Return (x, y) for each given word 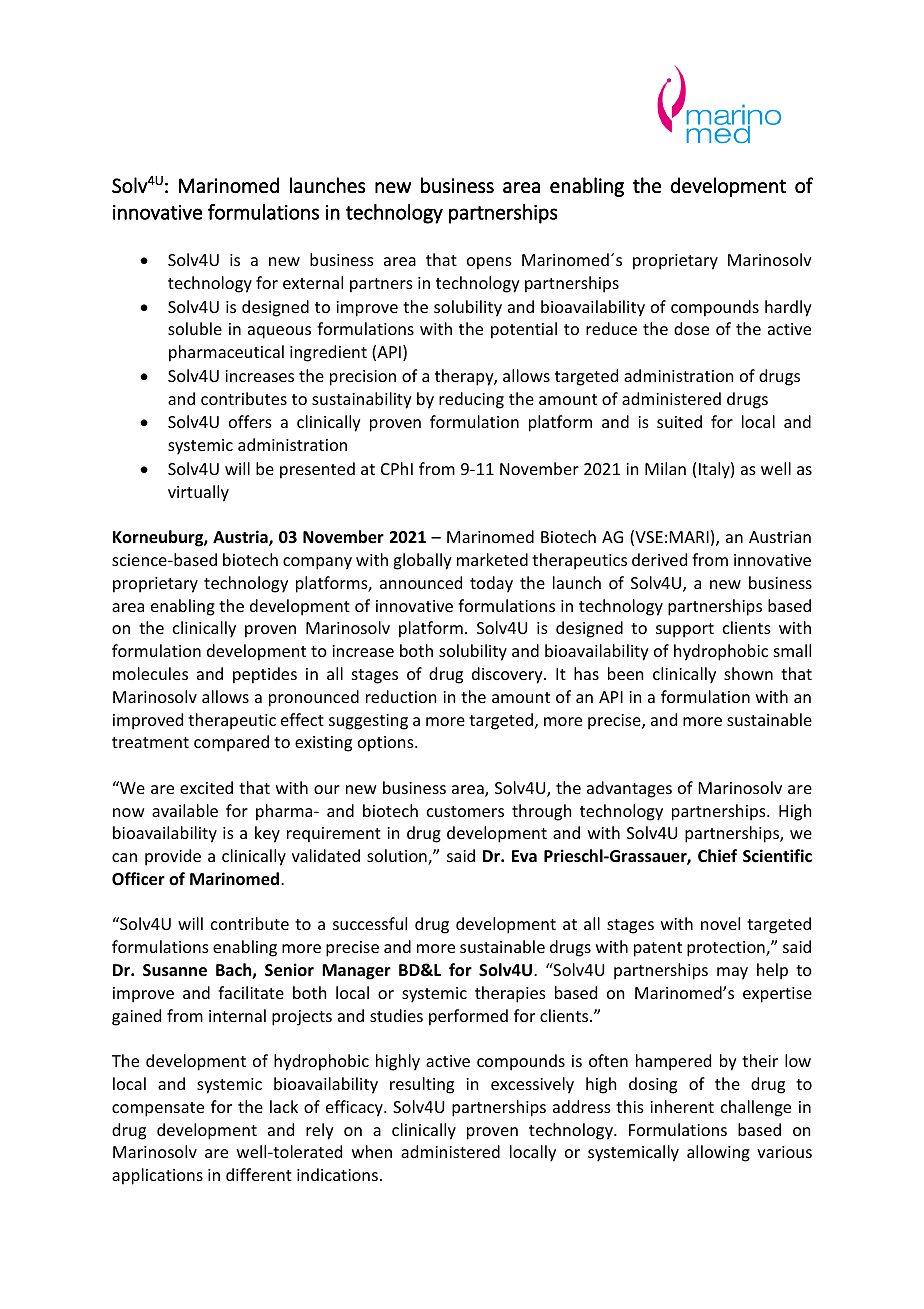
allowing (718, 1153)
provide (173, 857)
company (317, 563)
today (491, 584)
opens (489, 263)
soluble (195, 328)
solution (398, 857)
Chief (717, 856)
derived (659, 559)
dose (691, 328)
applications (157, 1176)
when (372, 1151)
